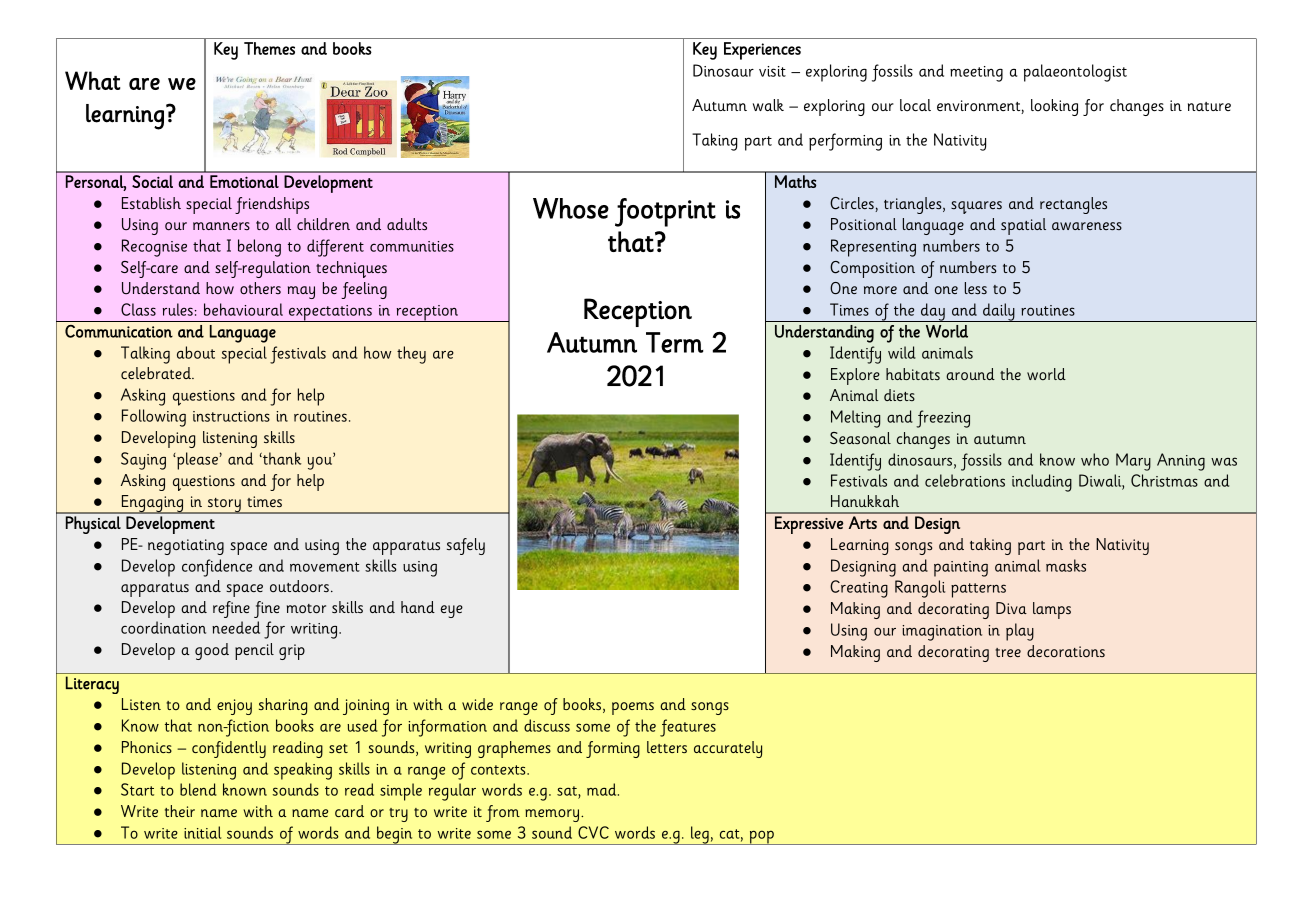 The height and width of the image is (924, 1308). Describe the element at coordinates (1075, 73) in the image. I see `palaeontologist` at that location.
